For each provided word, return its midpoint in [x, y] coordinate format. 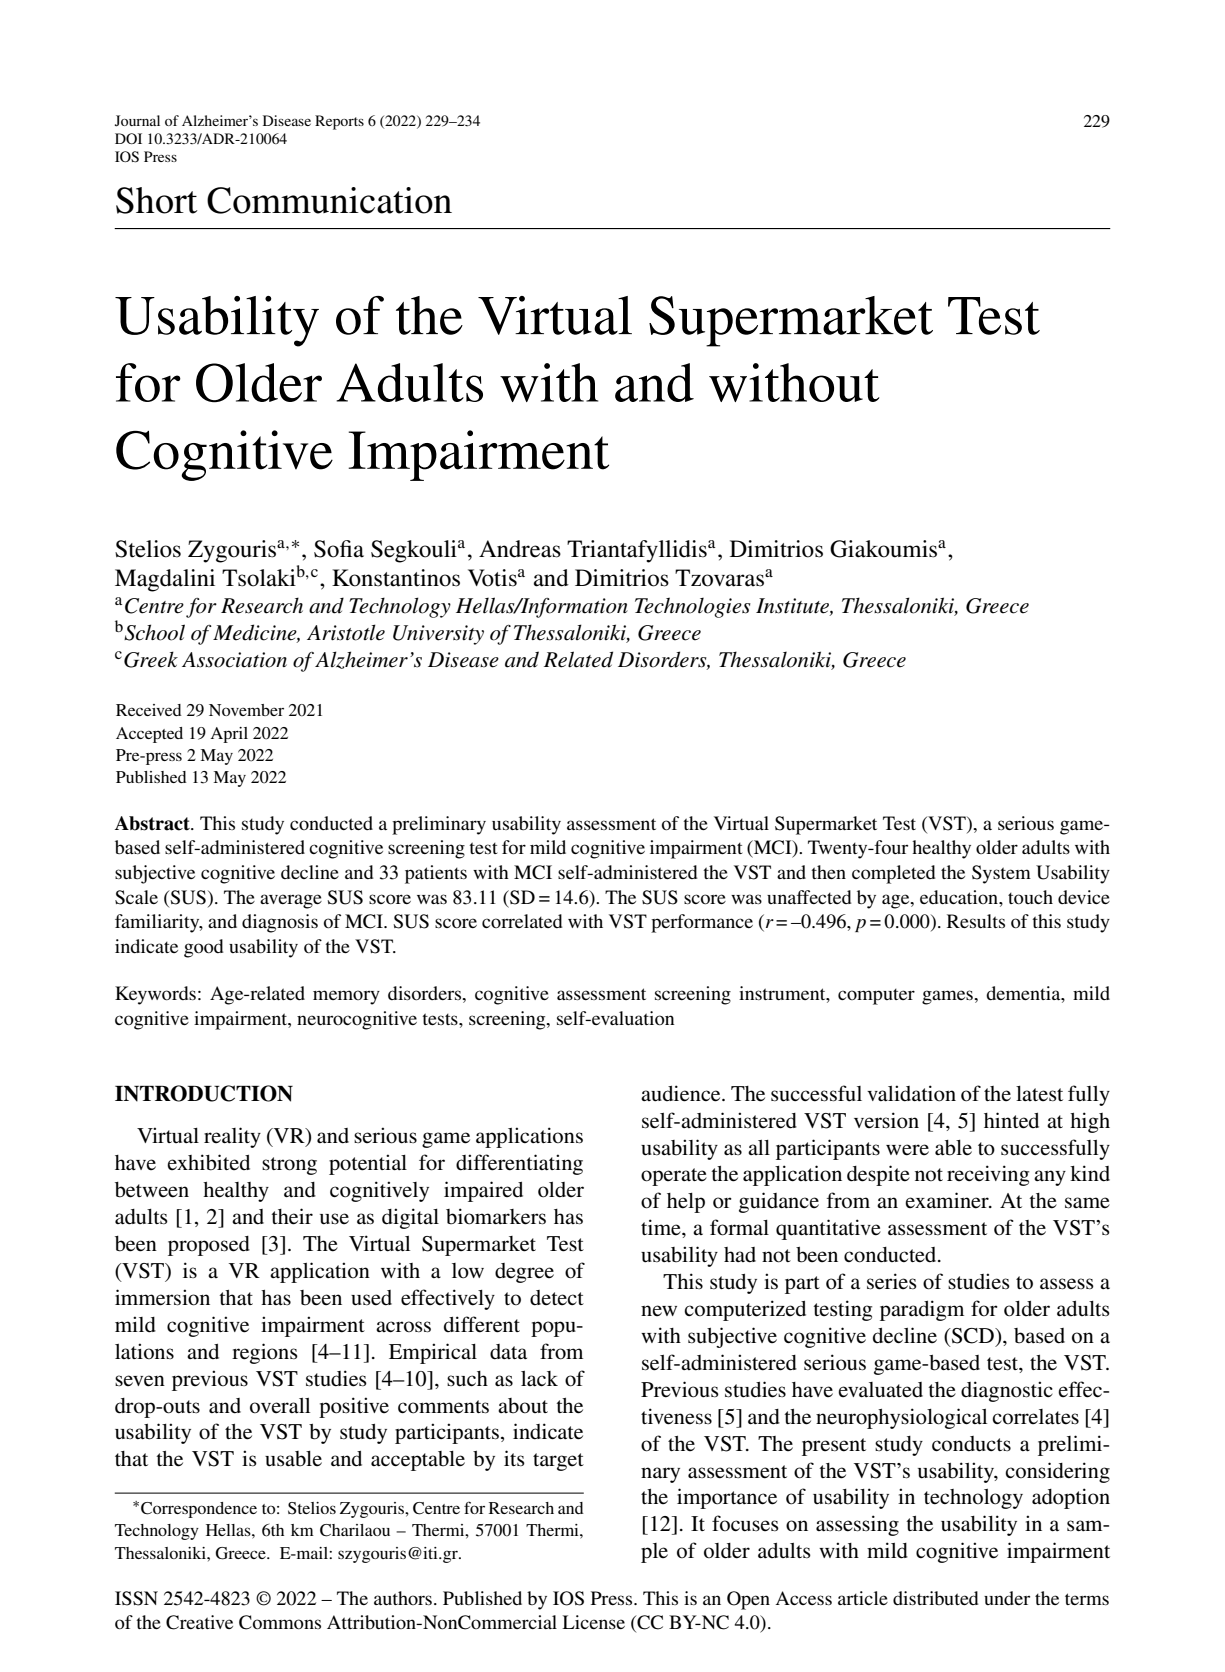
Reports [339, 122]
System [1001, 874]
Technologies [693, 607]
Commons [280, 1622]
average [291, 901]
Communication [329, 200]
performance [702, 923]
